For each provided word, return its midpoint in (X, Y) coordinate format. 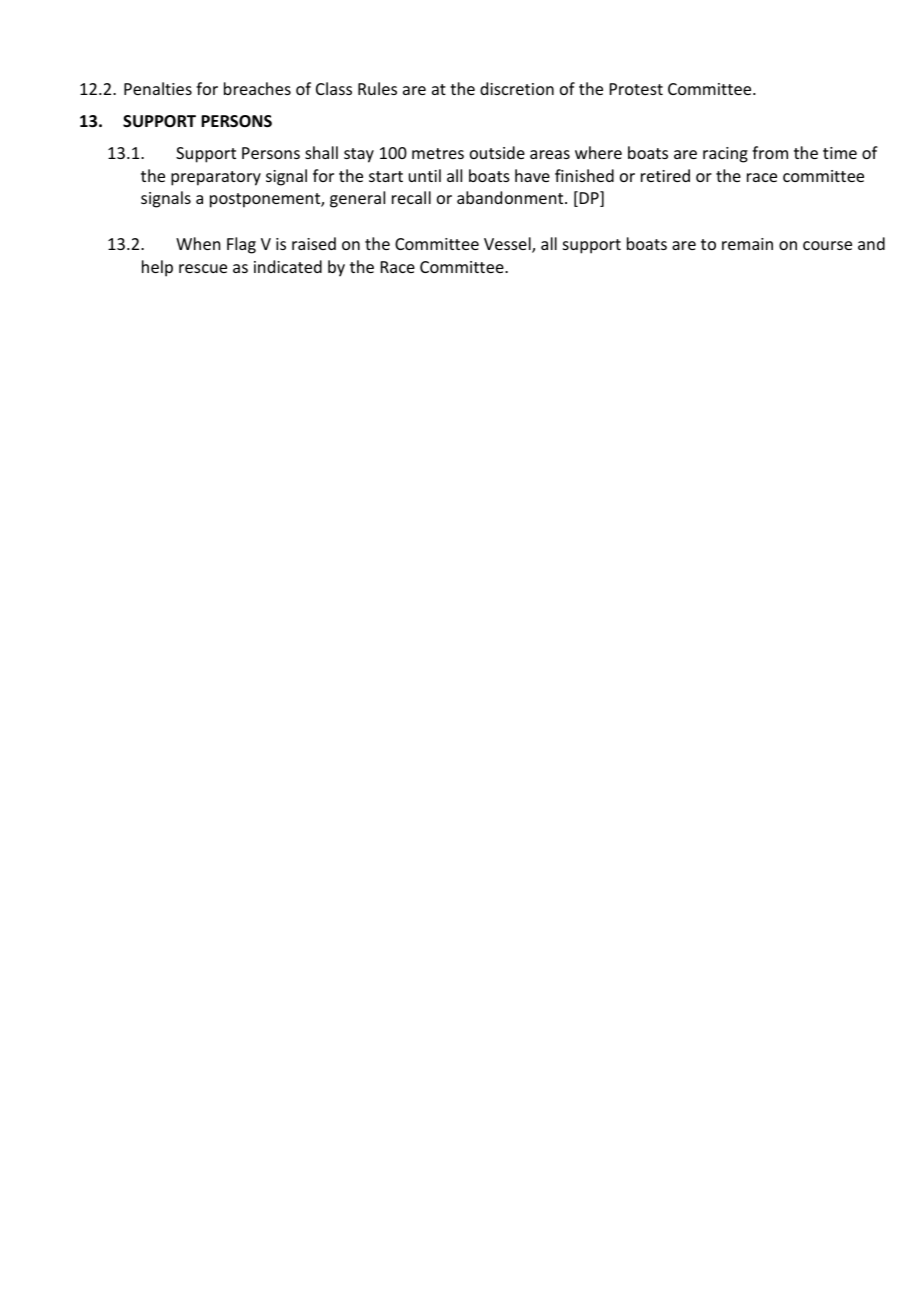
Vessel (508, 245)
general (357, 199)
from (770, 152)
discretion (517, 88)
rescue (203, 268)
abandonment (511, 197)
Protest (636, 89)
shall (321, 152)
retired (665, 175)
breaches (257, 88)
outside (497, 152)
